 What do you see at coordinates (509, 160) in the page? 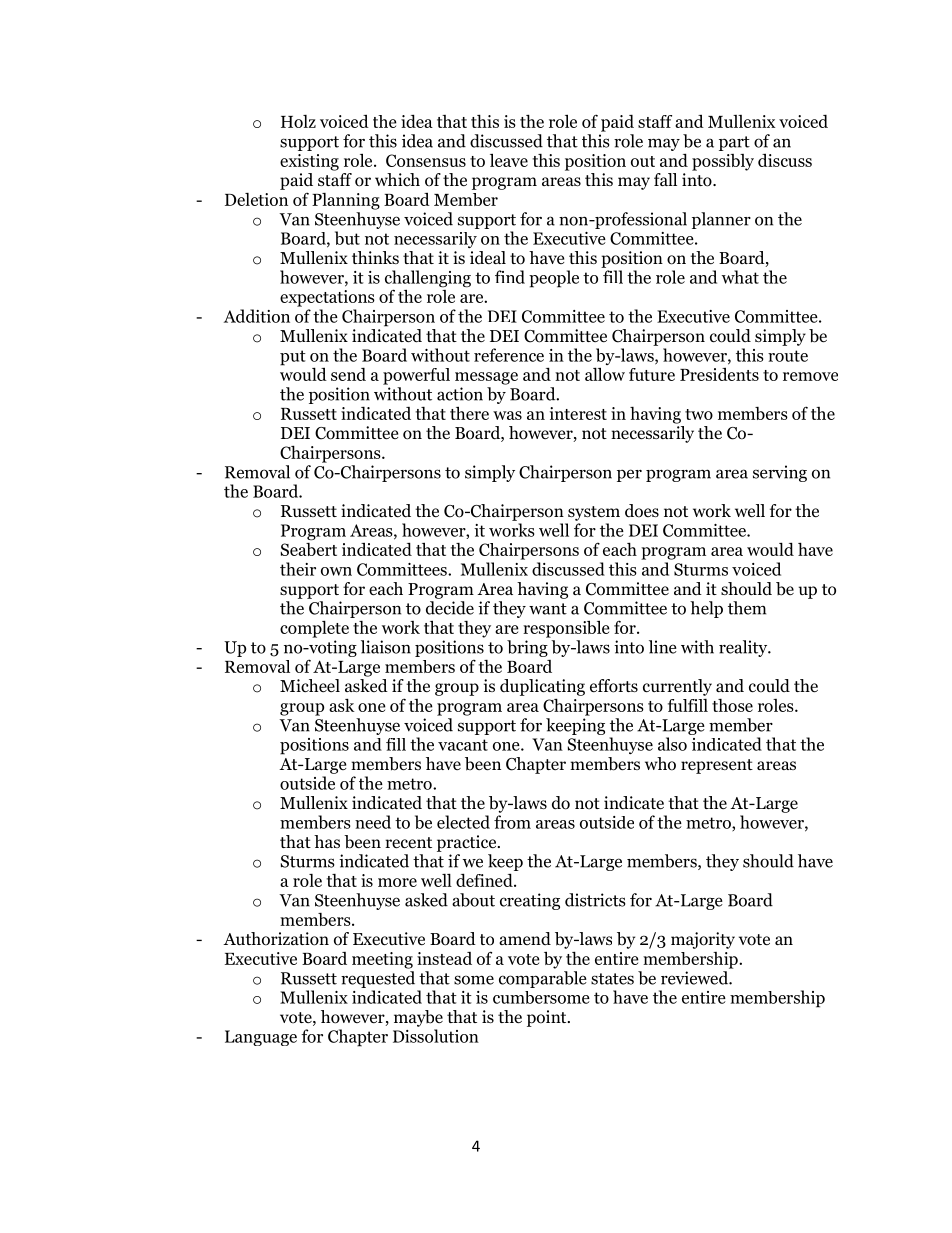
I see `leave` at bounding box center [509, 160].
